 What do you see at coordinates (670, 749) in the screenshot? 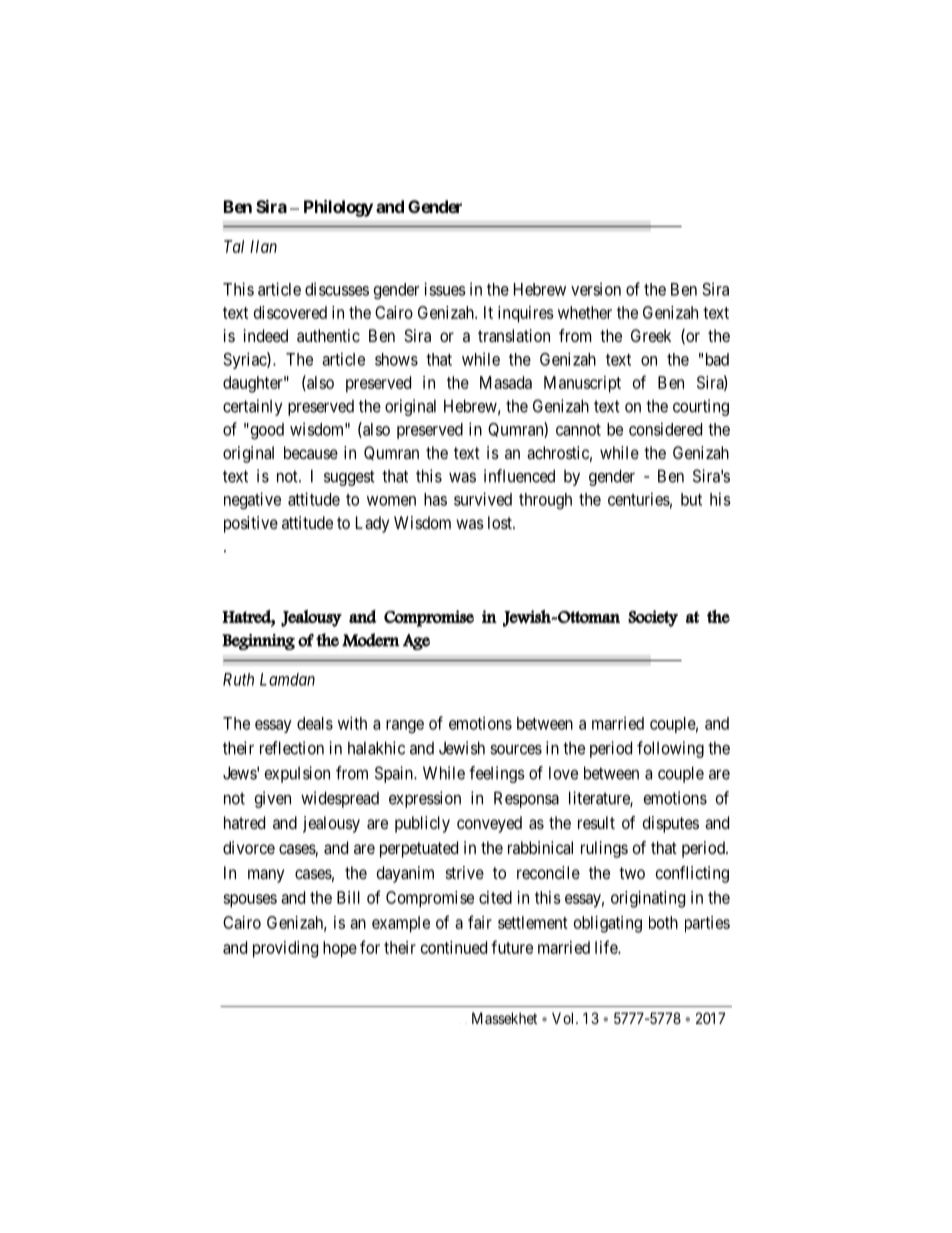
I see `following` at bounding box center [670, 749].
